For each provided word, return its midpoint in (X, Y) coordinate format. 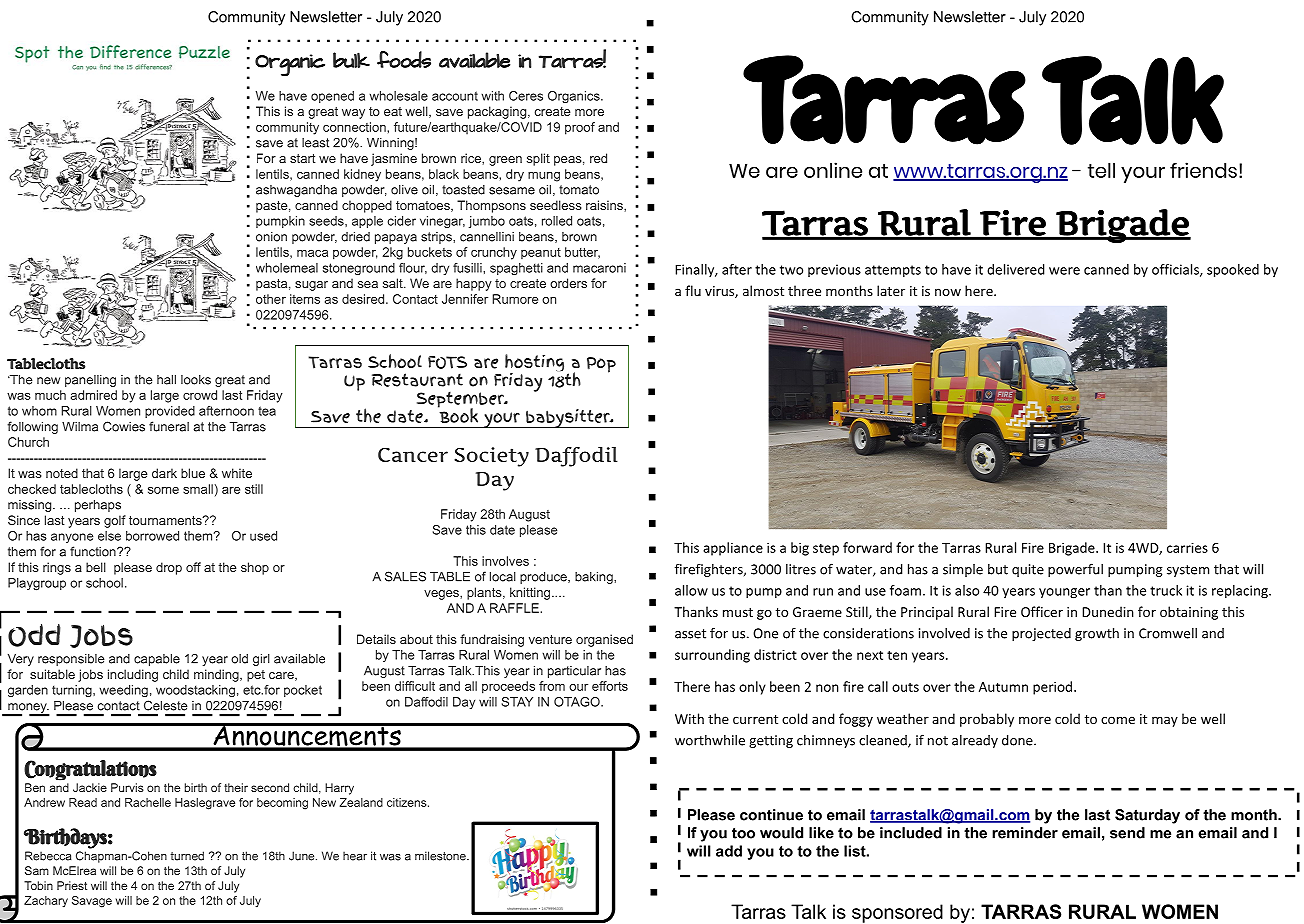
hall (166, 380)
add (729, 851)
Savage (92, 902)
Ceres (526, 96)
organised (604, 640)
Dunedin (1108, 611)
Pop (601, 365)
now (948, 292)
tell (1101, 170)
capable (157, 660)
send (1127, 833)
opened (332, 97)
